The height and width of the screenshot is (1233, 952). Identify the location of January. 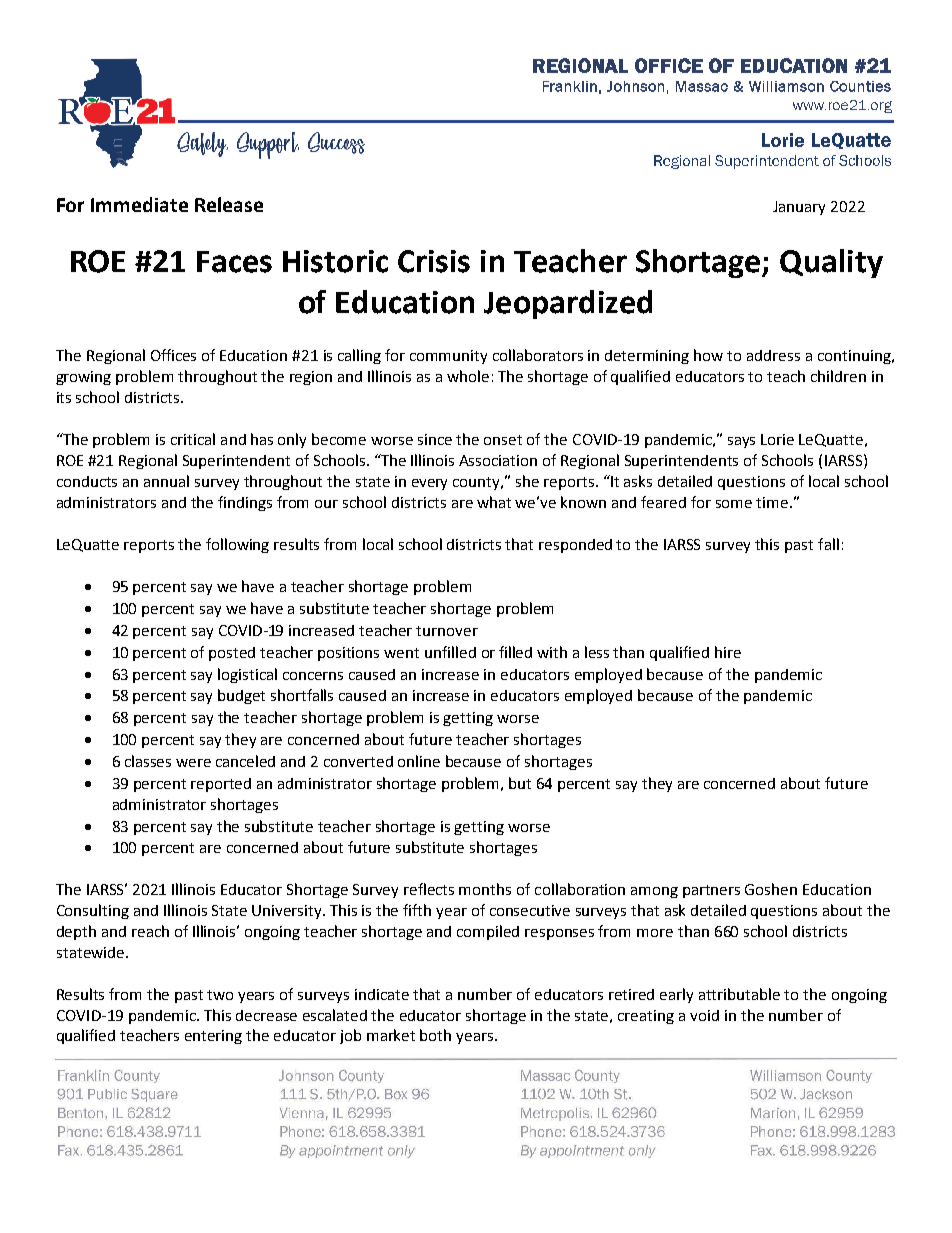
(799, 208).
